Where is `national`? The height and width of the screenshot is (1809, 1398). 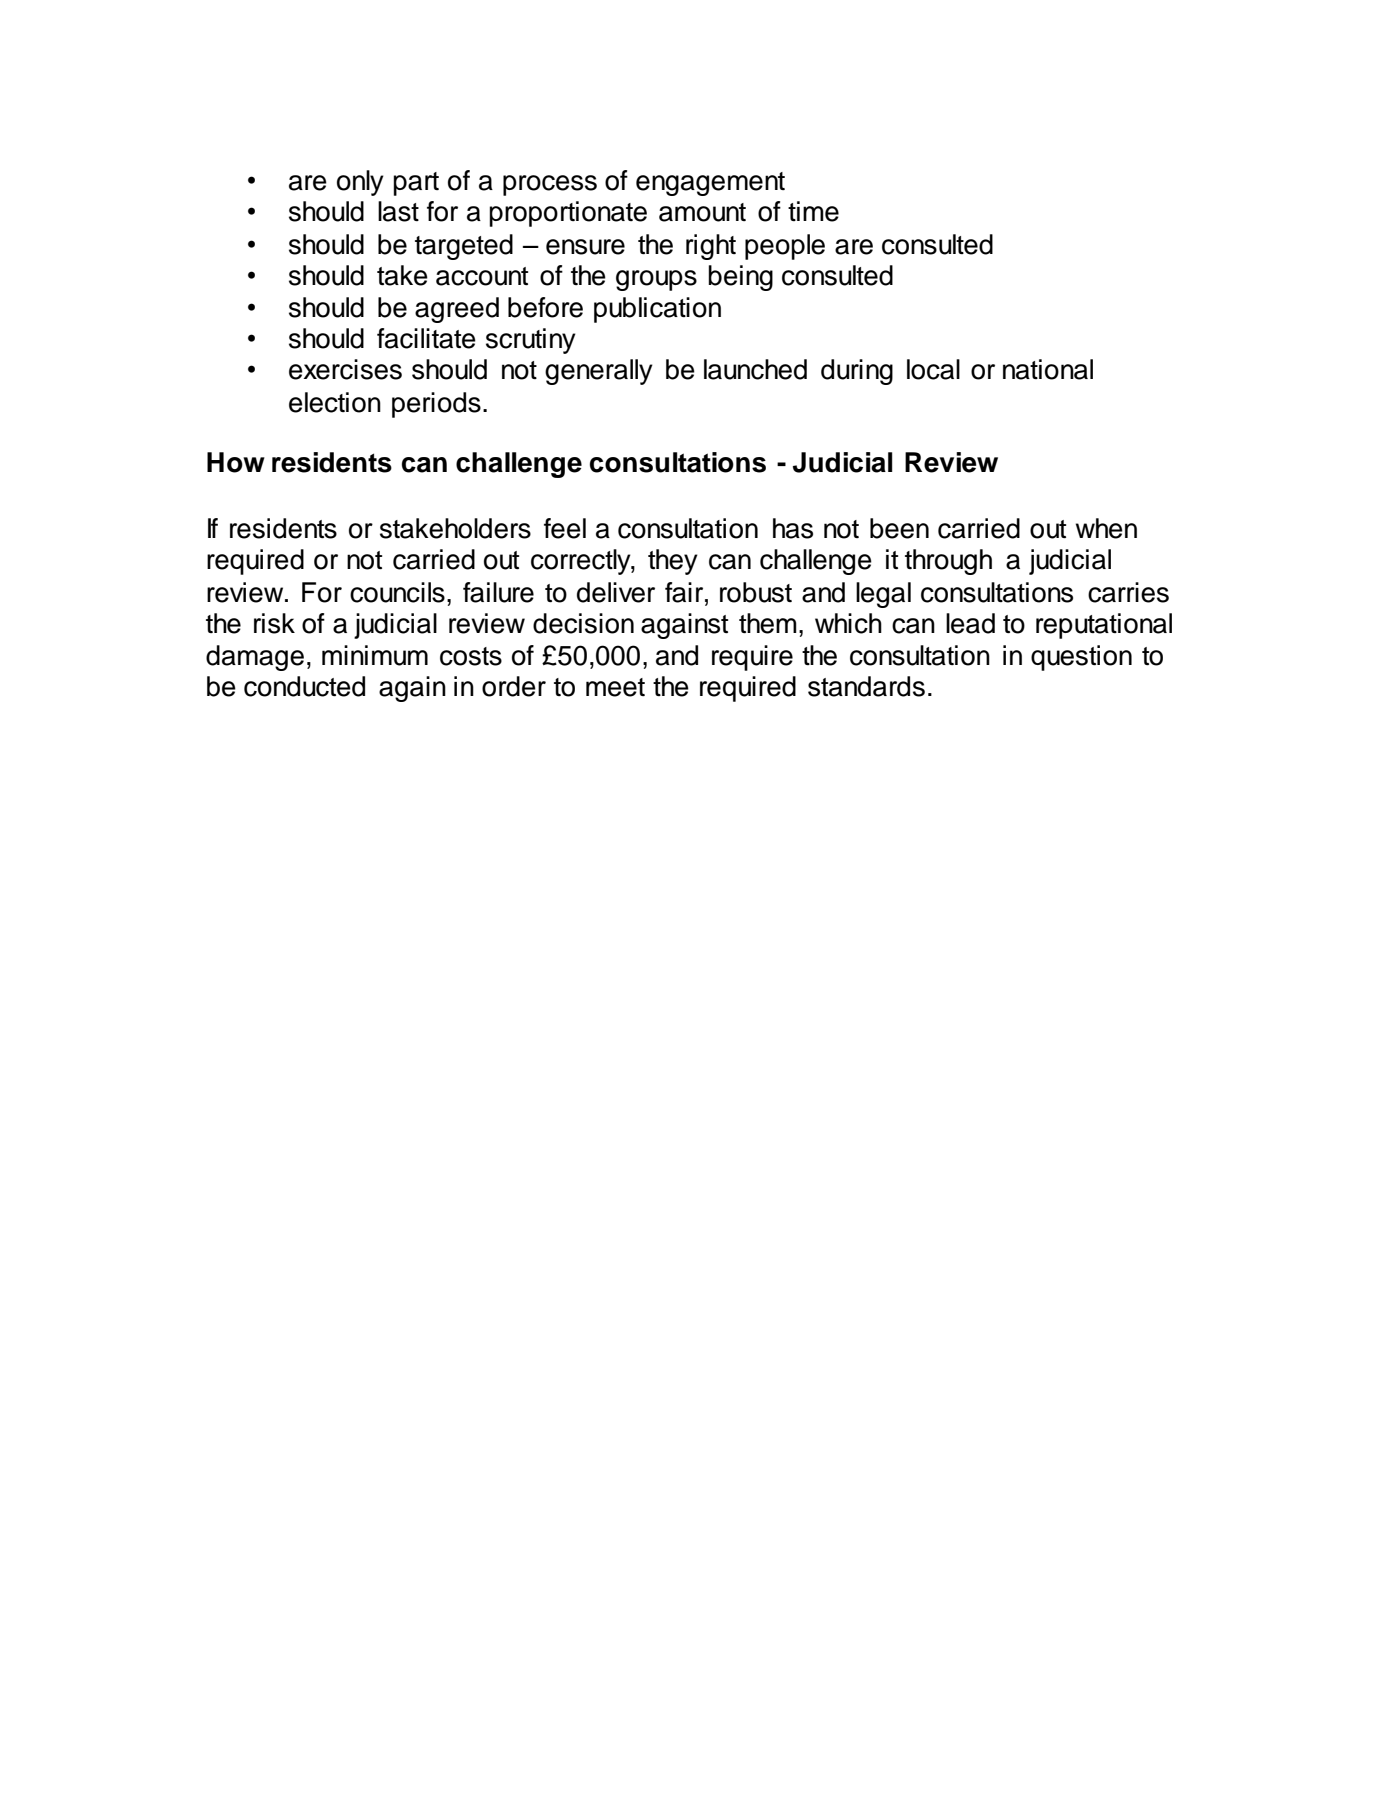
national is located at coordinates (1048, 369).
